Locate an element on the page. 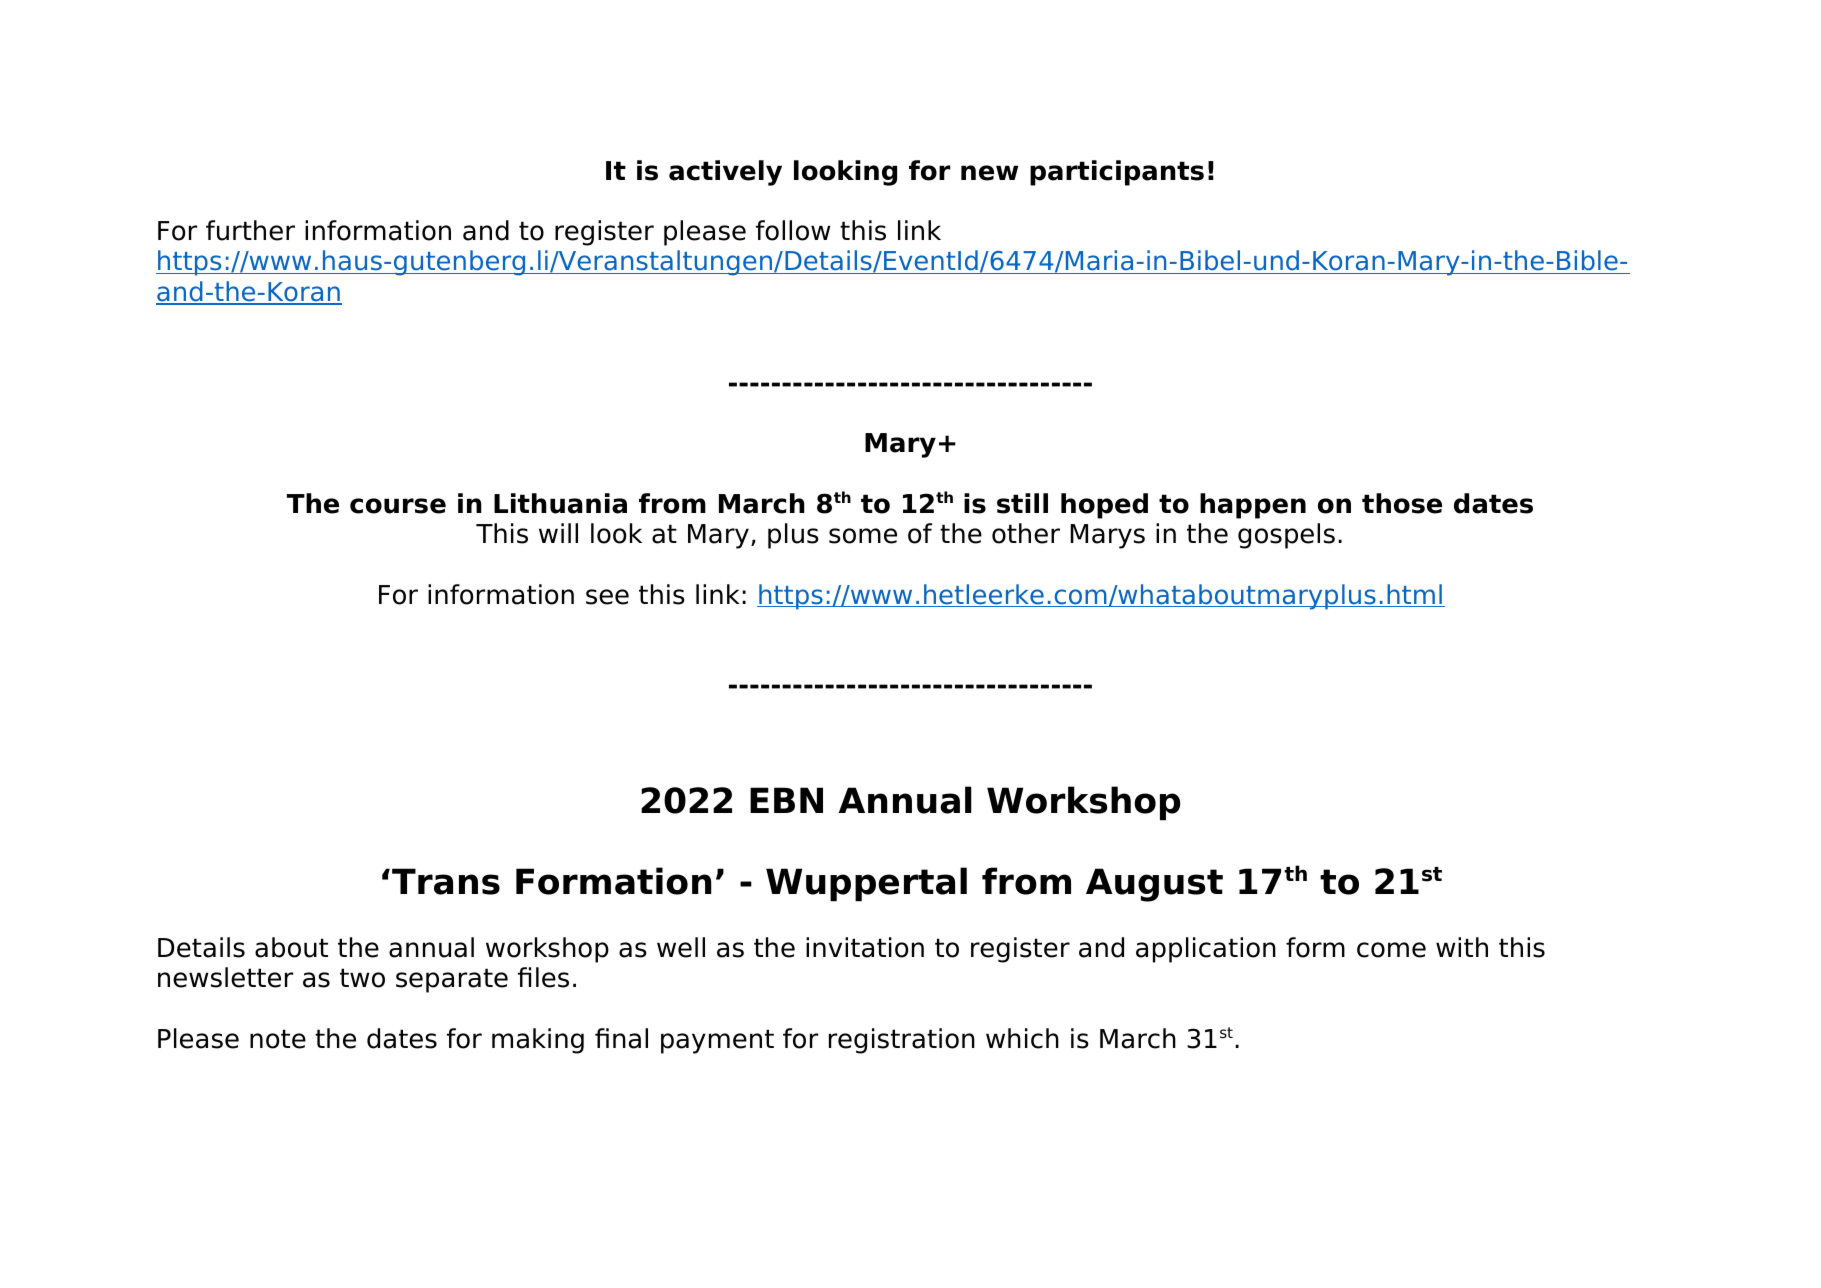 Image resolution: width=1821 pixels, height=1288 pixels. participants is located at coordinates (1117, 173).
